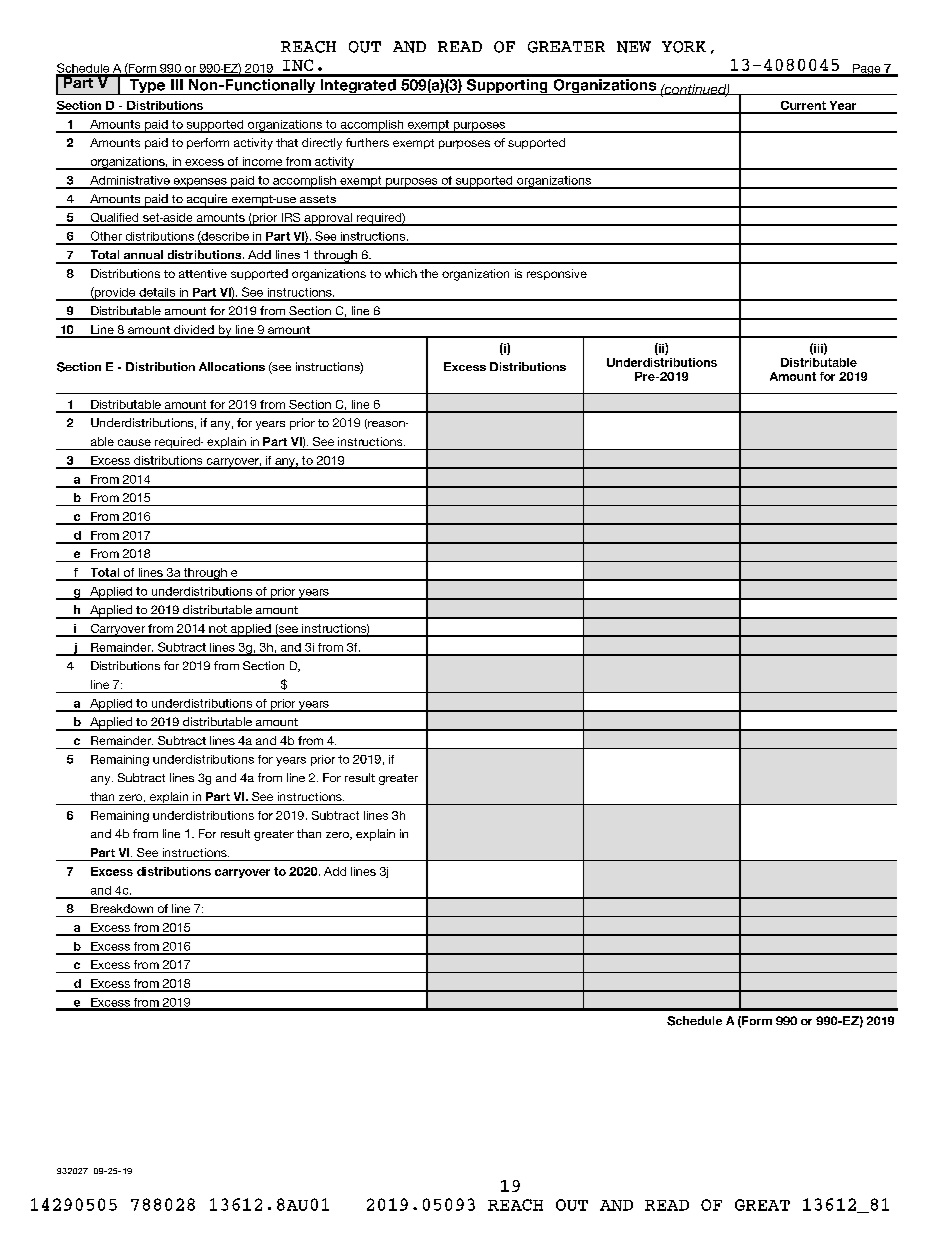 This screenshot has width=952, height=1233. What do you see at coordinates (122, 908) in the screenshot?
I see `Breakdown` at bounding box center [122, 908].
